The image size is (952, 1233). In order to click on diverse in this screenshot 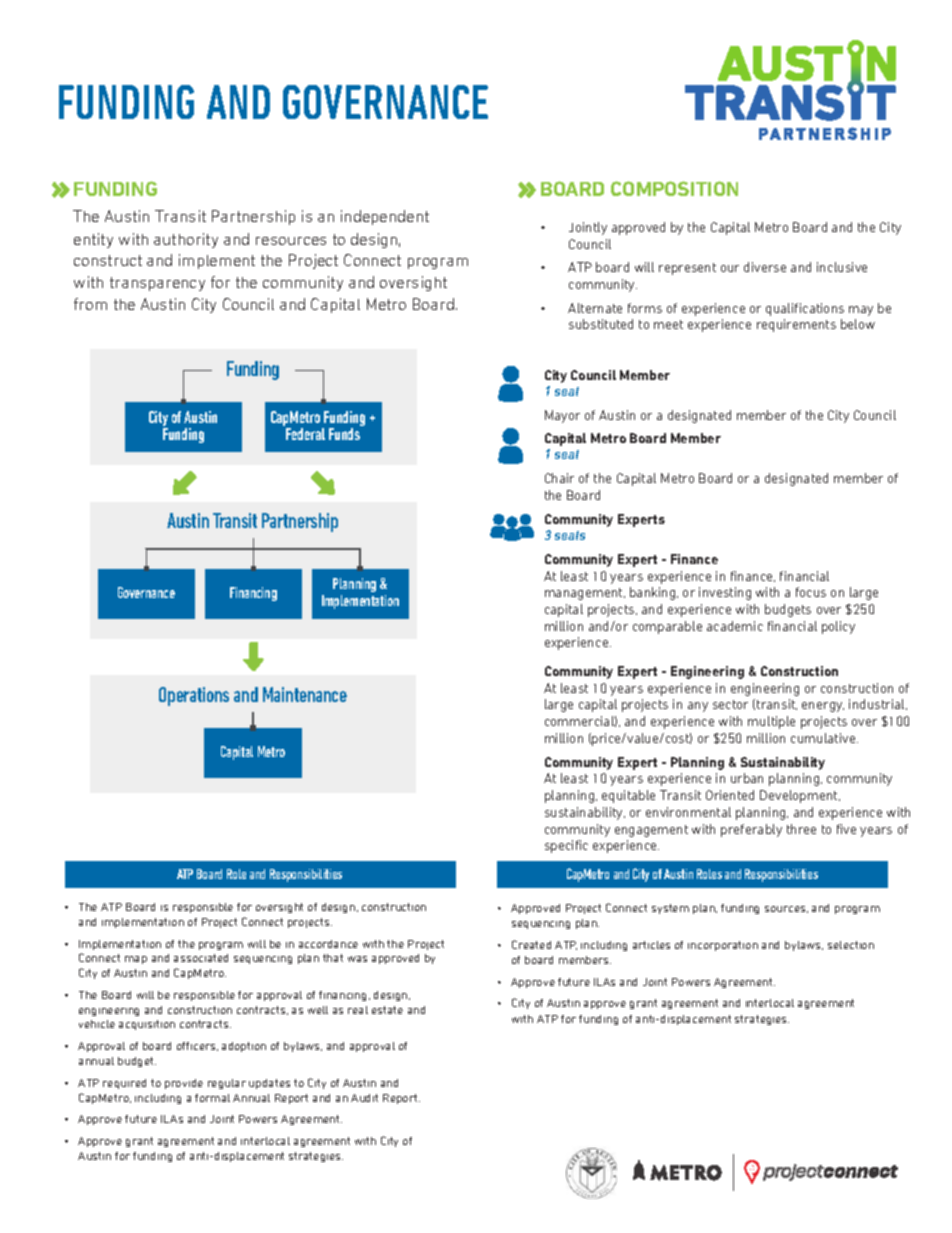, I will do `click(765, 267)`.
